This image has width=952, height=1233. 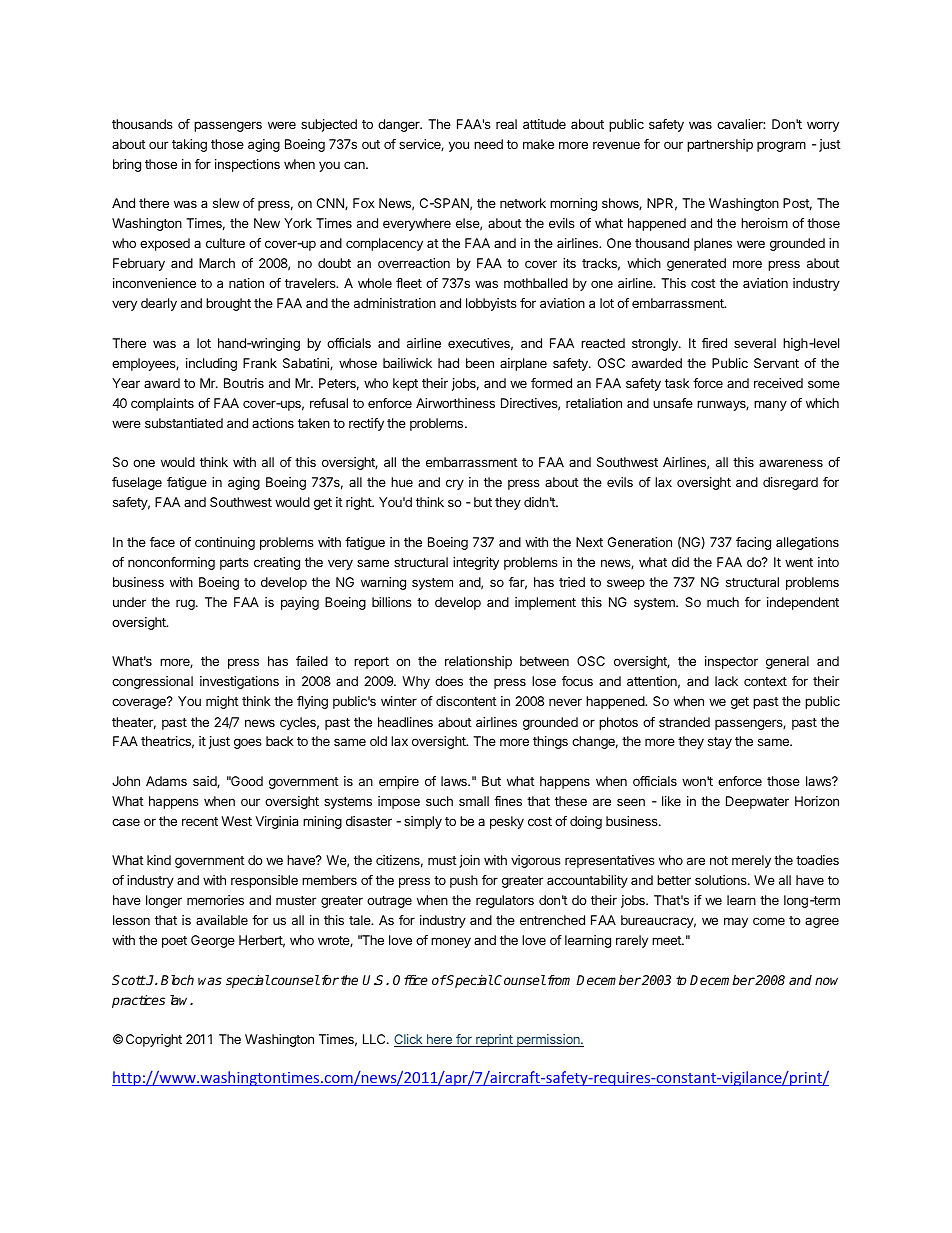 I want to click on disregard, so click(x=790, y=483).
